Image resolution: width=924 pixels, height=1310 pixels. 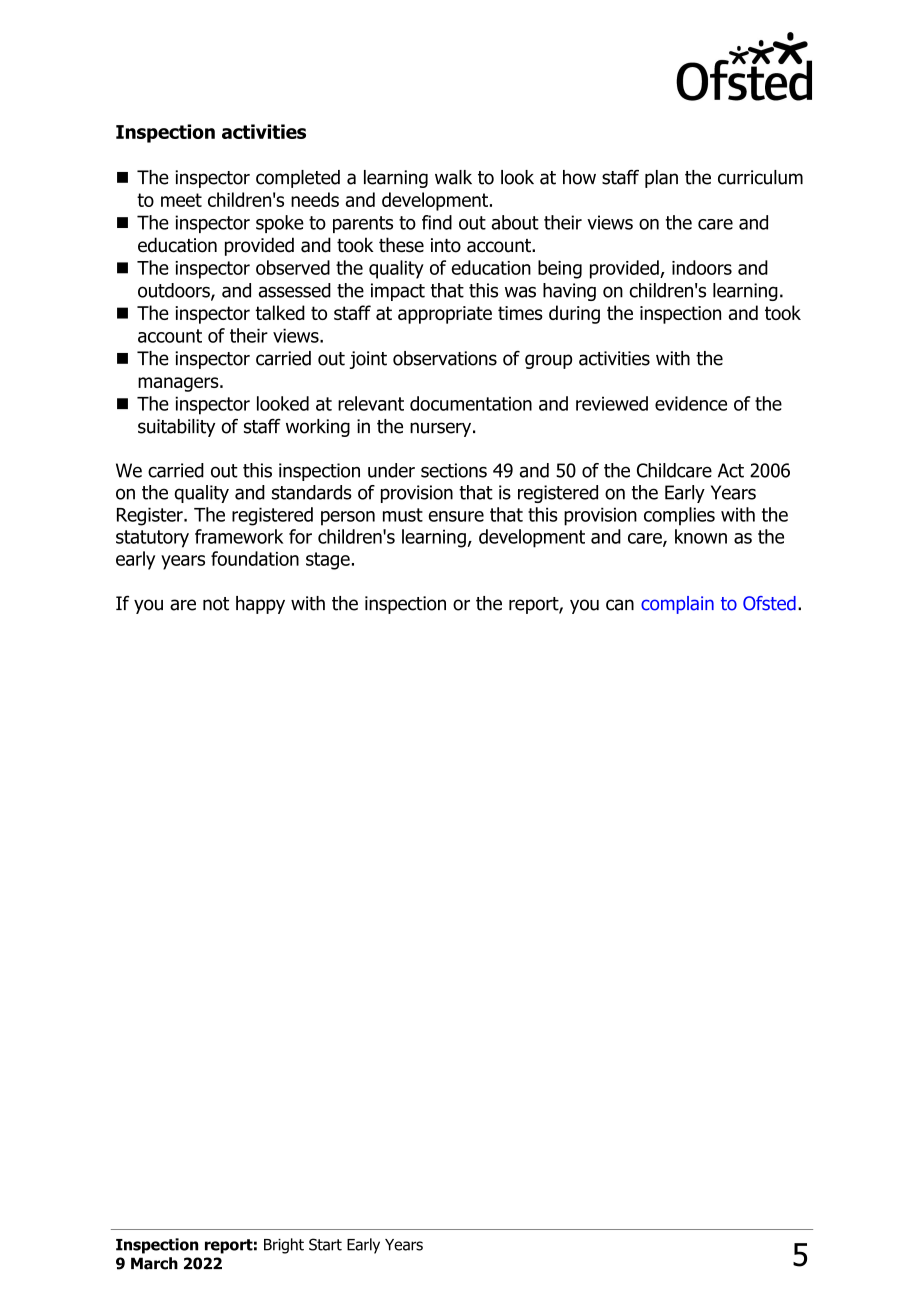 I want to click on plan, so click(x=661, y=179).
